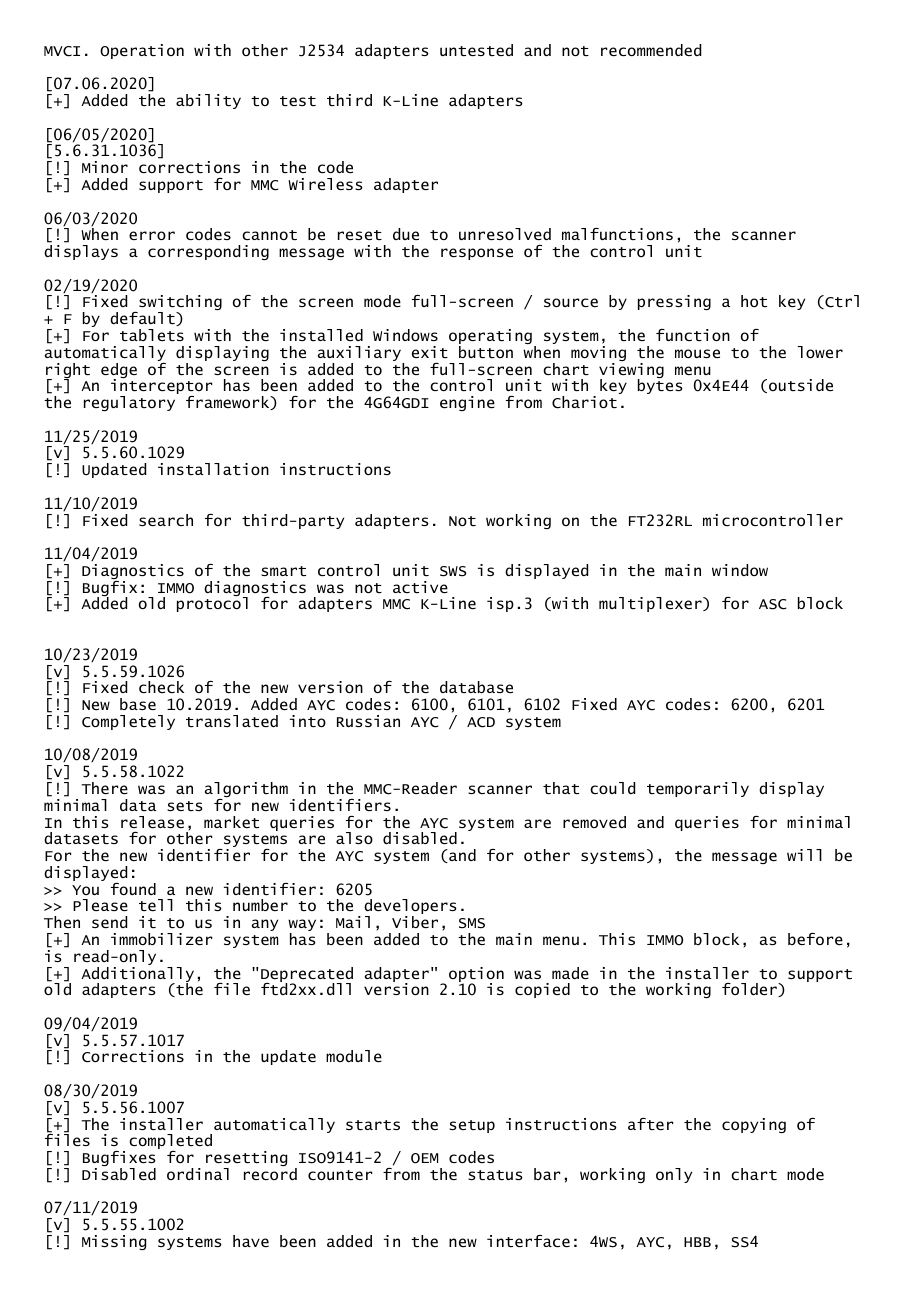 This document has width=924, height=1308. I want to click on copying, so click(754, 1125).
